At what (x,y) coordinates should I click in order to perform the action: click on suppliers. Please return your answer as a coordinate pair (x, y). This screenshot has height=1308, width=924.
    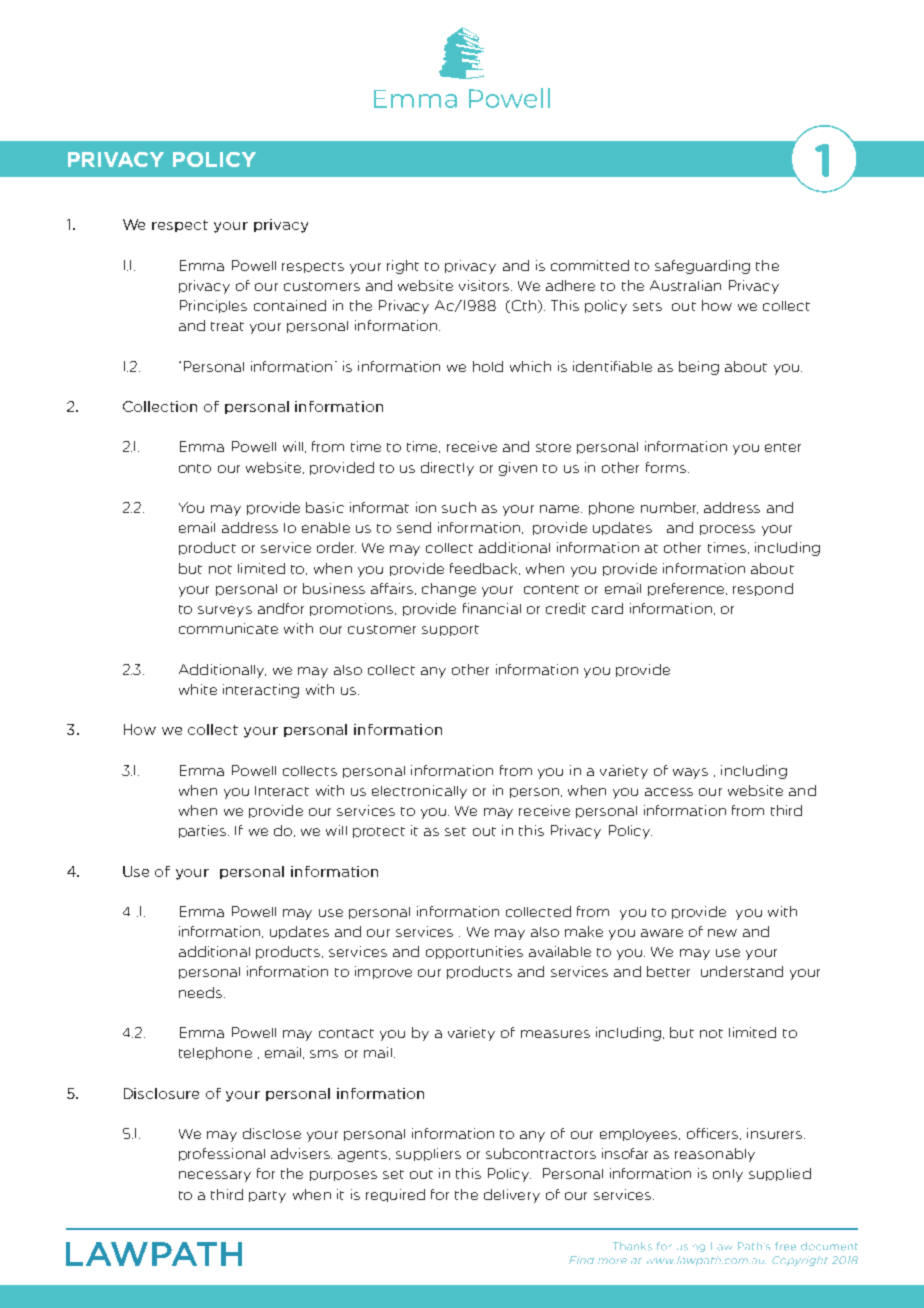
    Looking at the image, I should click on (428, 1154).
